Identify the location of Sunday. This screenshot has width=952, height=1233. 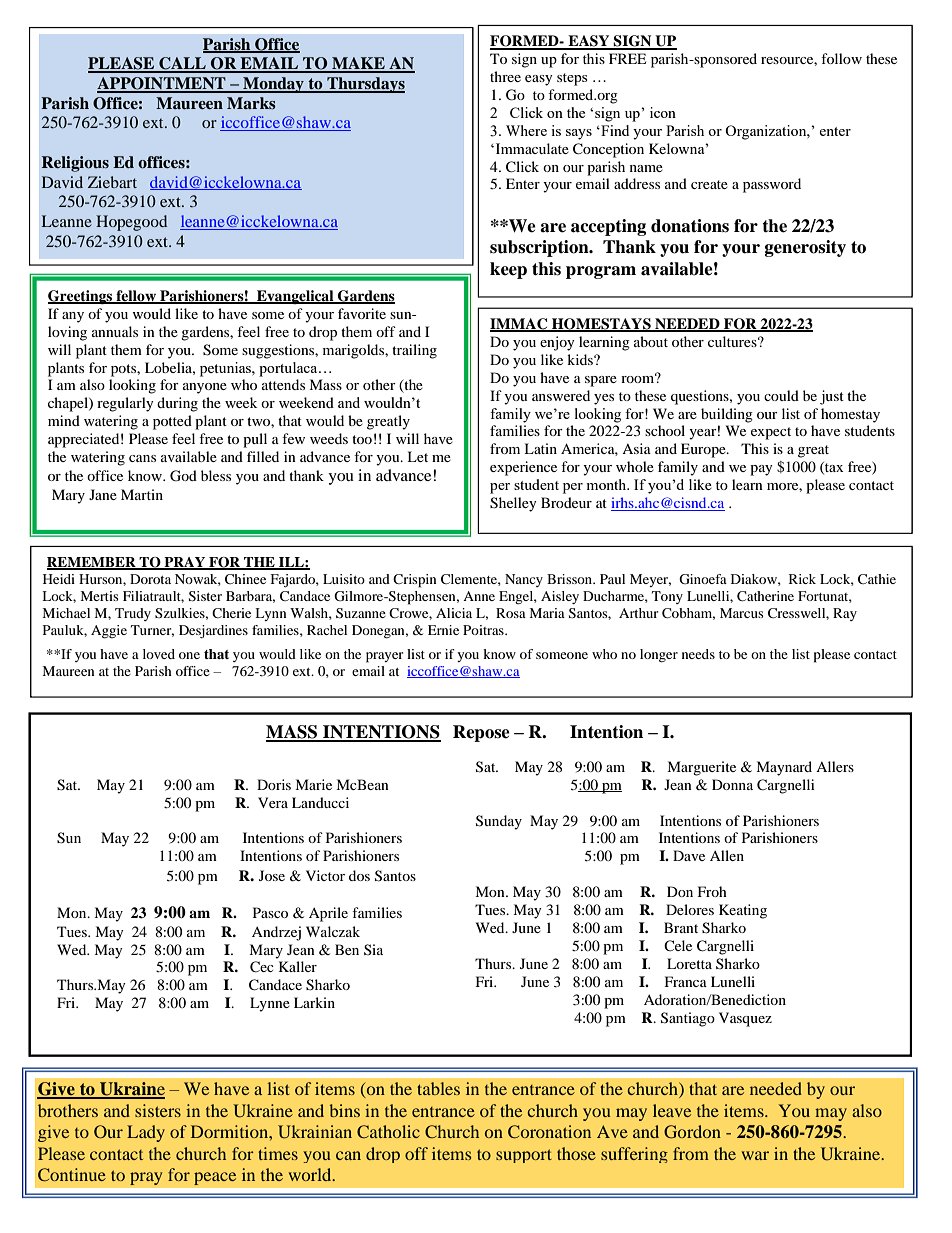
(499, 822).
